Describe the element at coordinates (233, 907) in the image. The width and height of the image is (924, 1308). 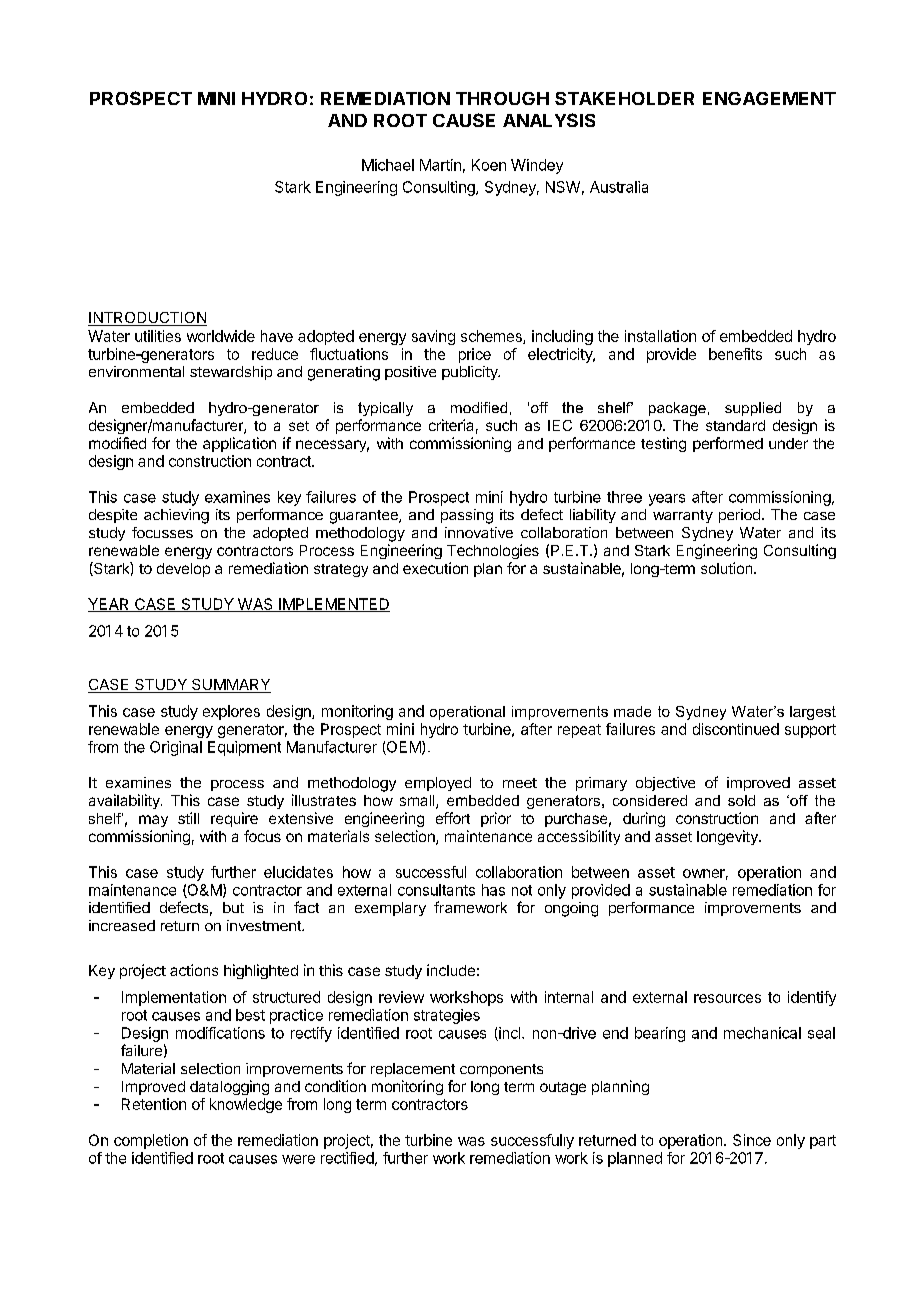
I see `but` at that location.
